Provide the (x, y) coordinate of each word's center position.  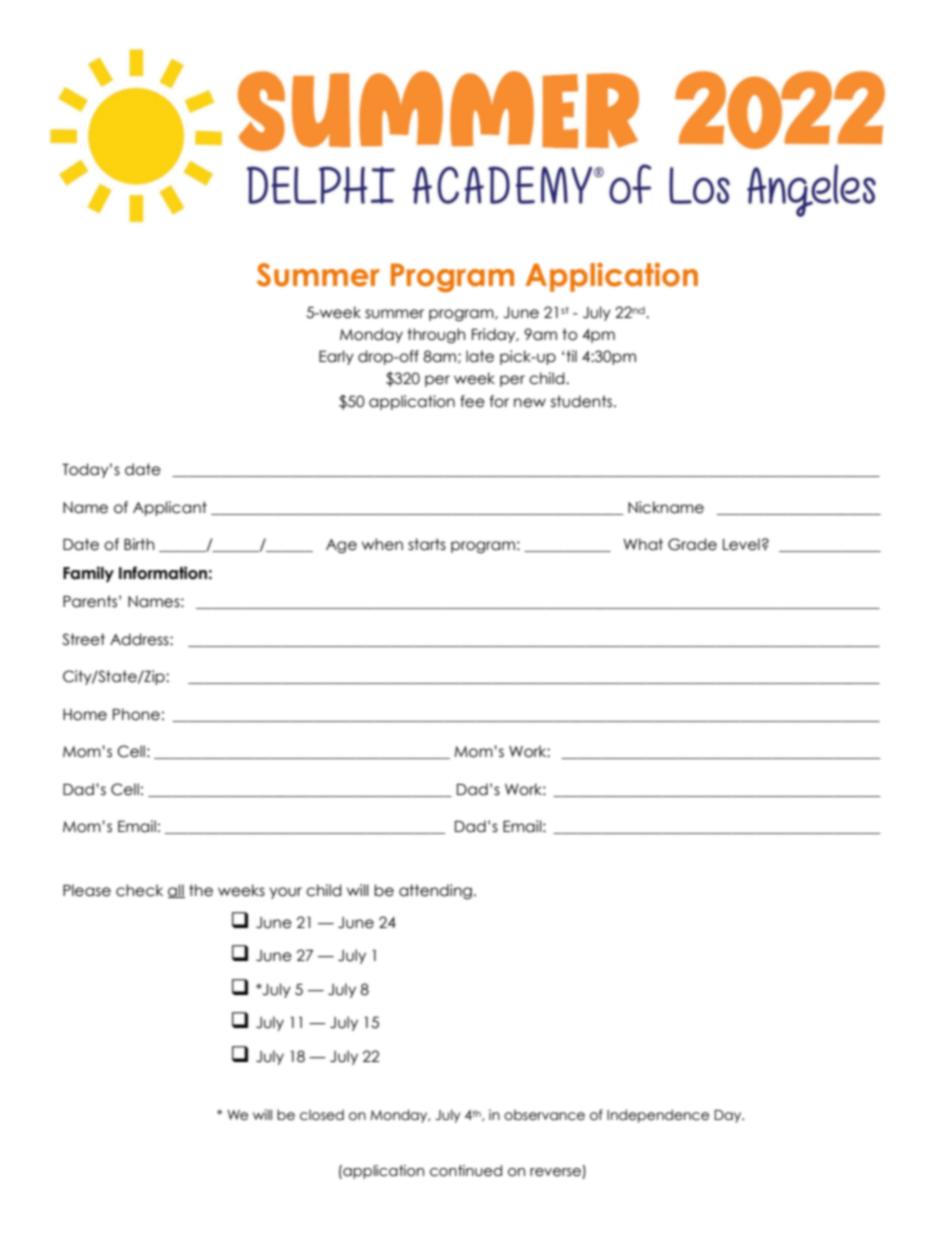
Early (336, 357)
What (643, 544)
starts (427, 544)
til (571, 356)
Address (140, 639)
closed (322, 1115)
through (436, 335)
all (176, 891)
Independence (658, 1116)
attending (435, 891)
